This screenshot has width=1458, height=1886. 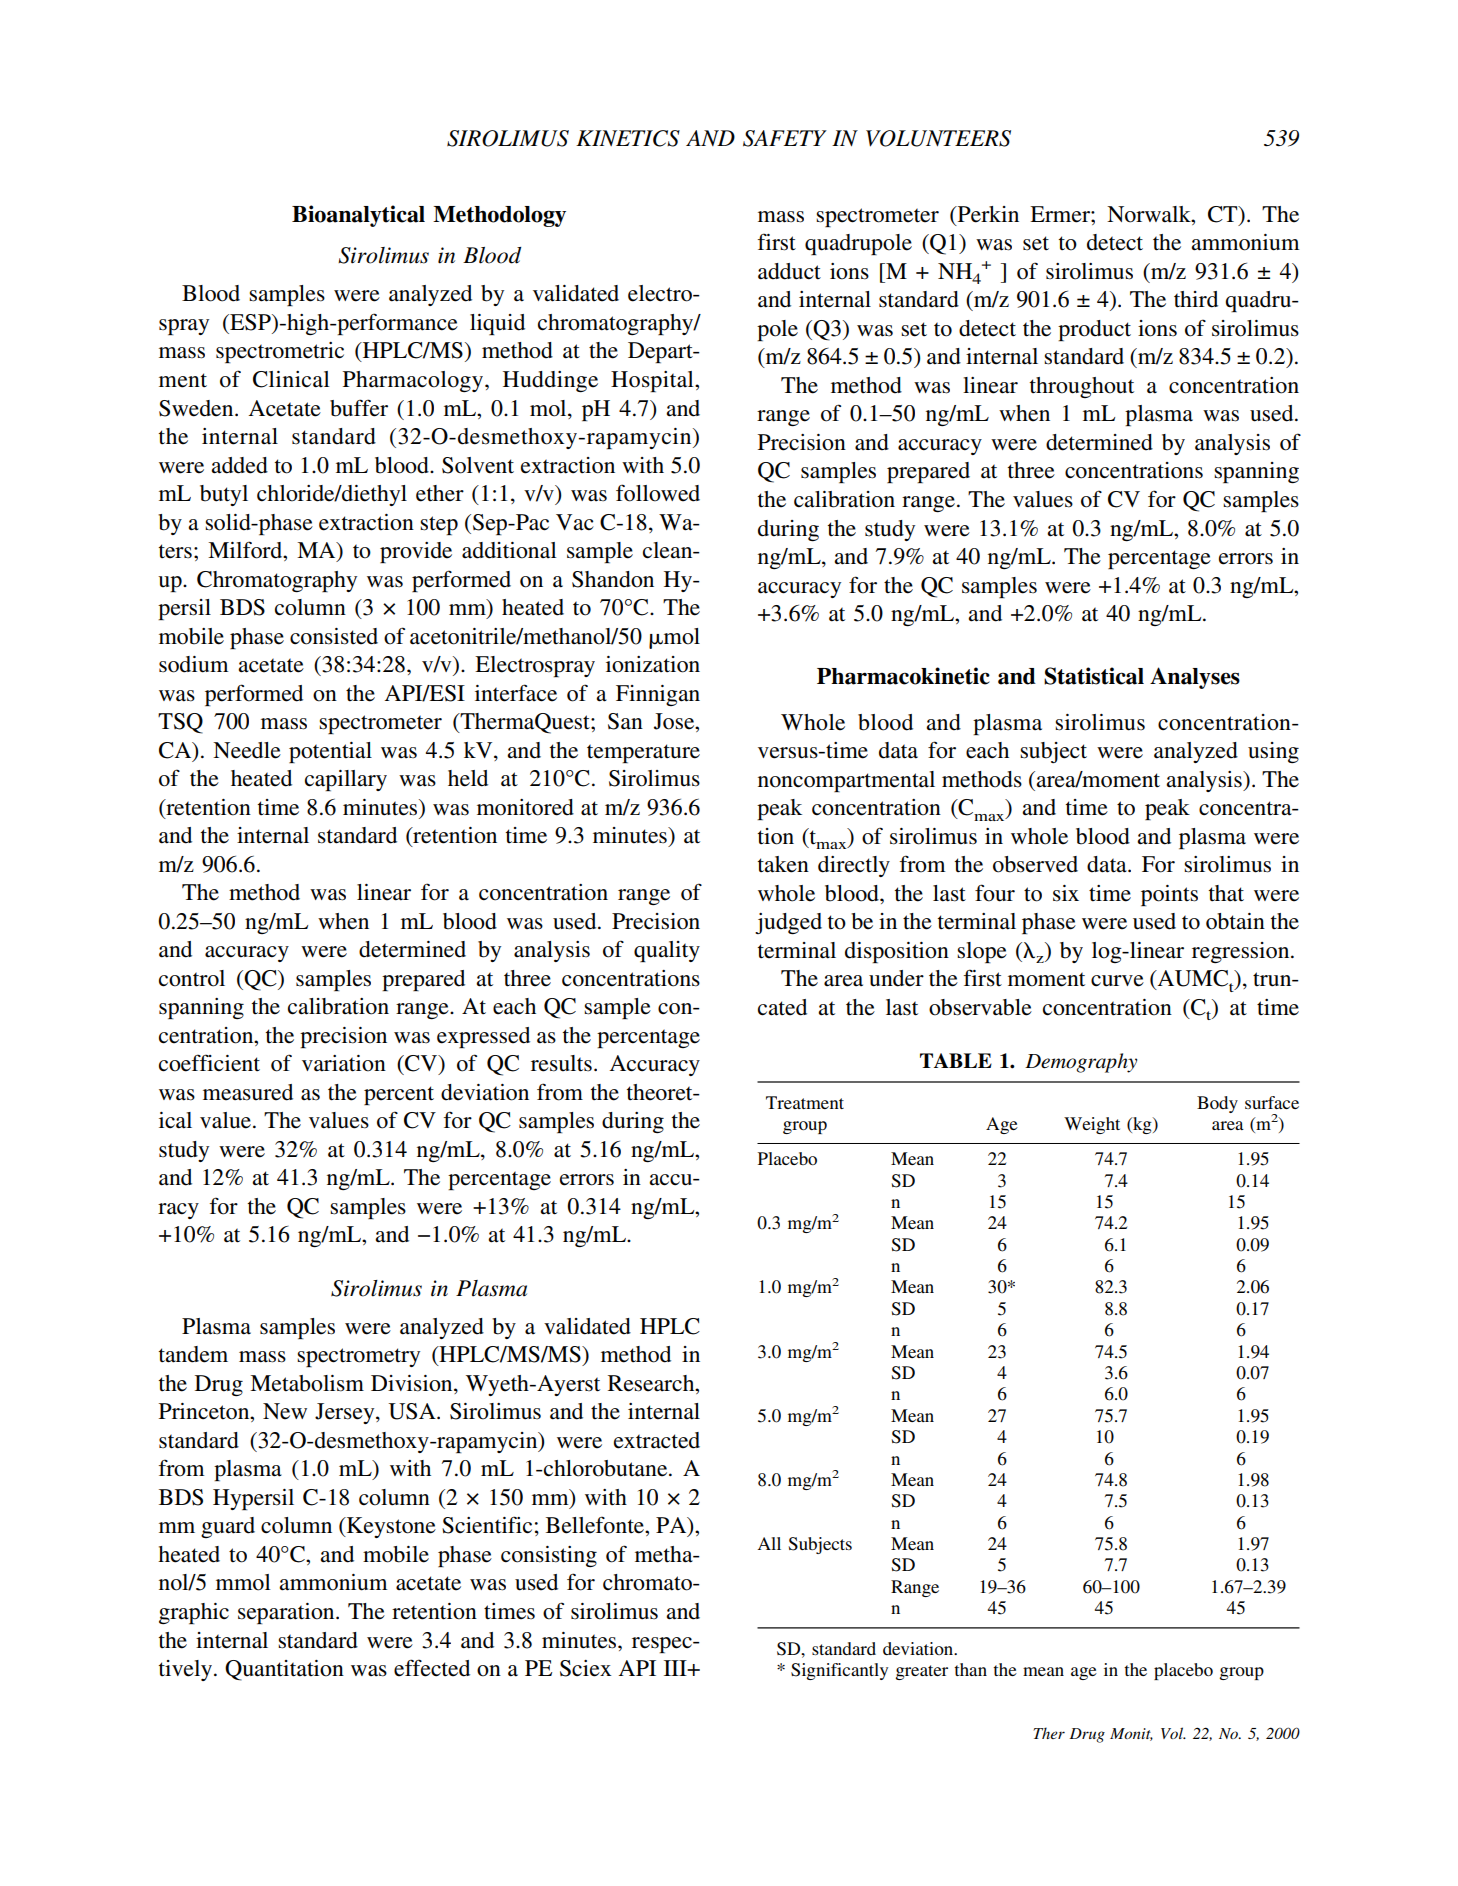 What do you see at coordinates (785, 138) in the screenshot?
I see `SAFETY` at bounding box center [785, 138].
